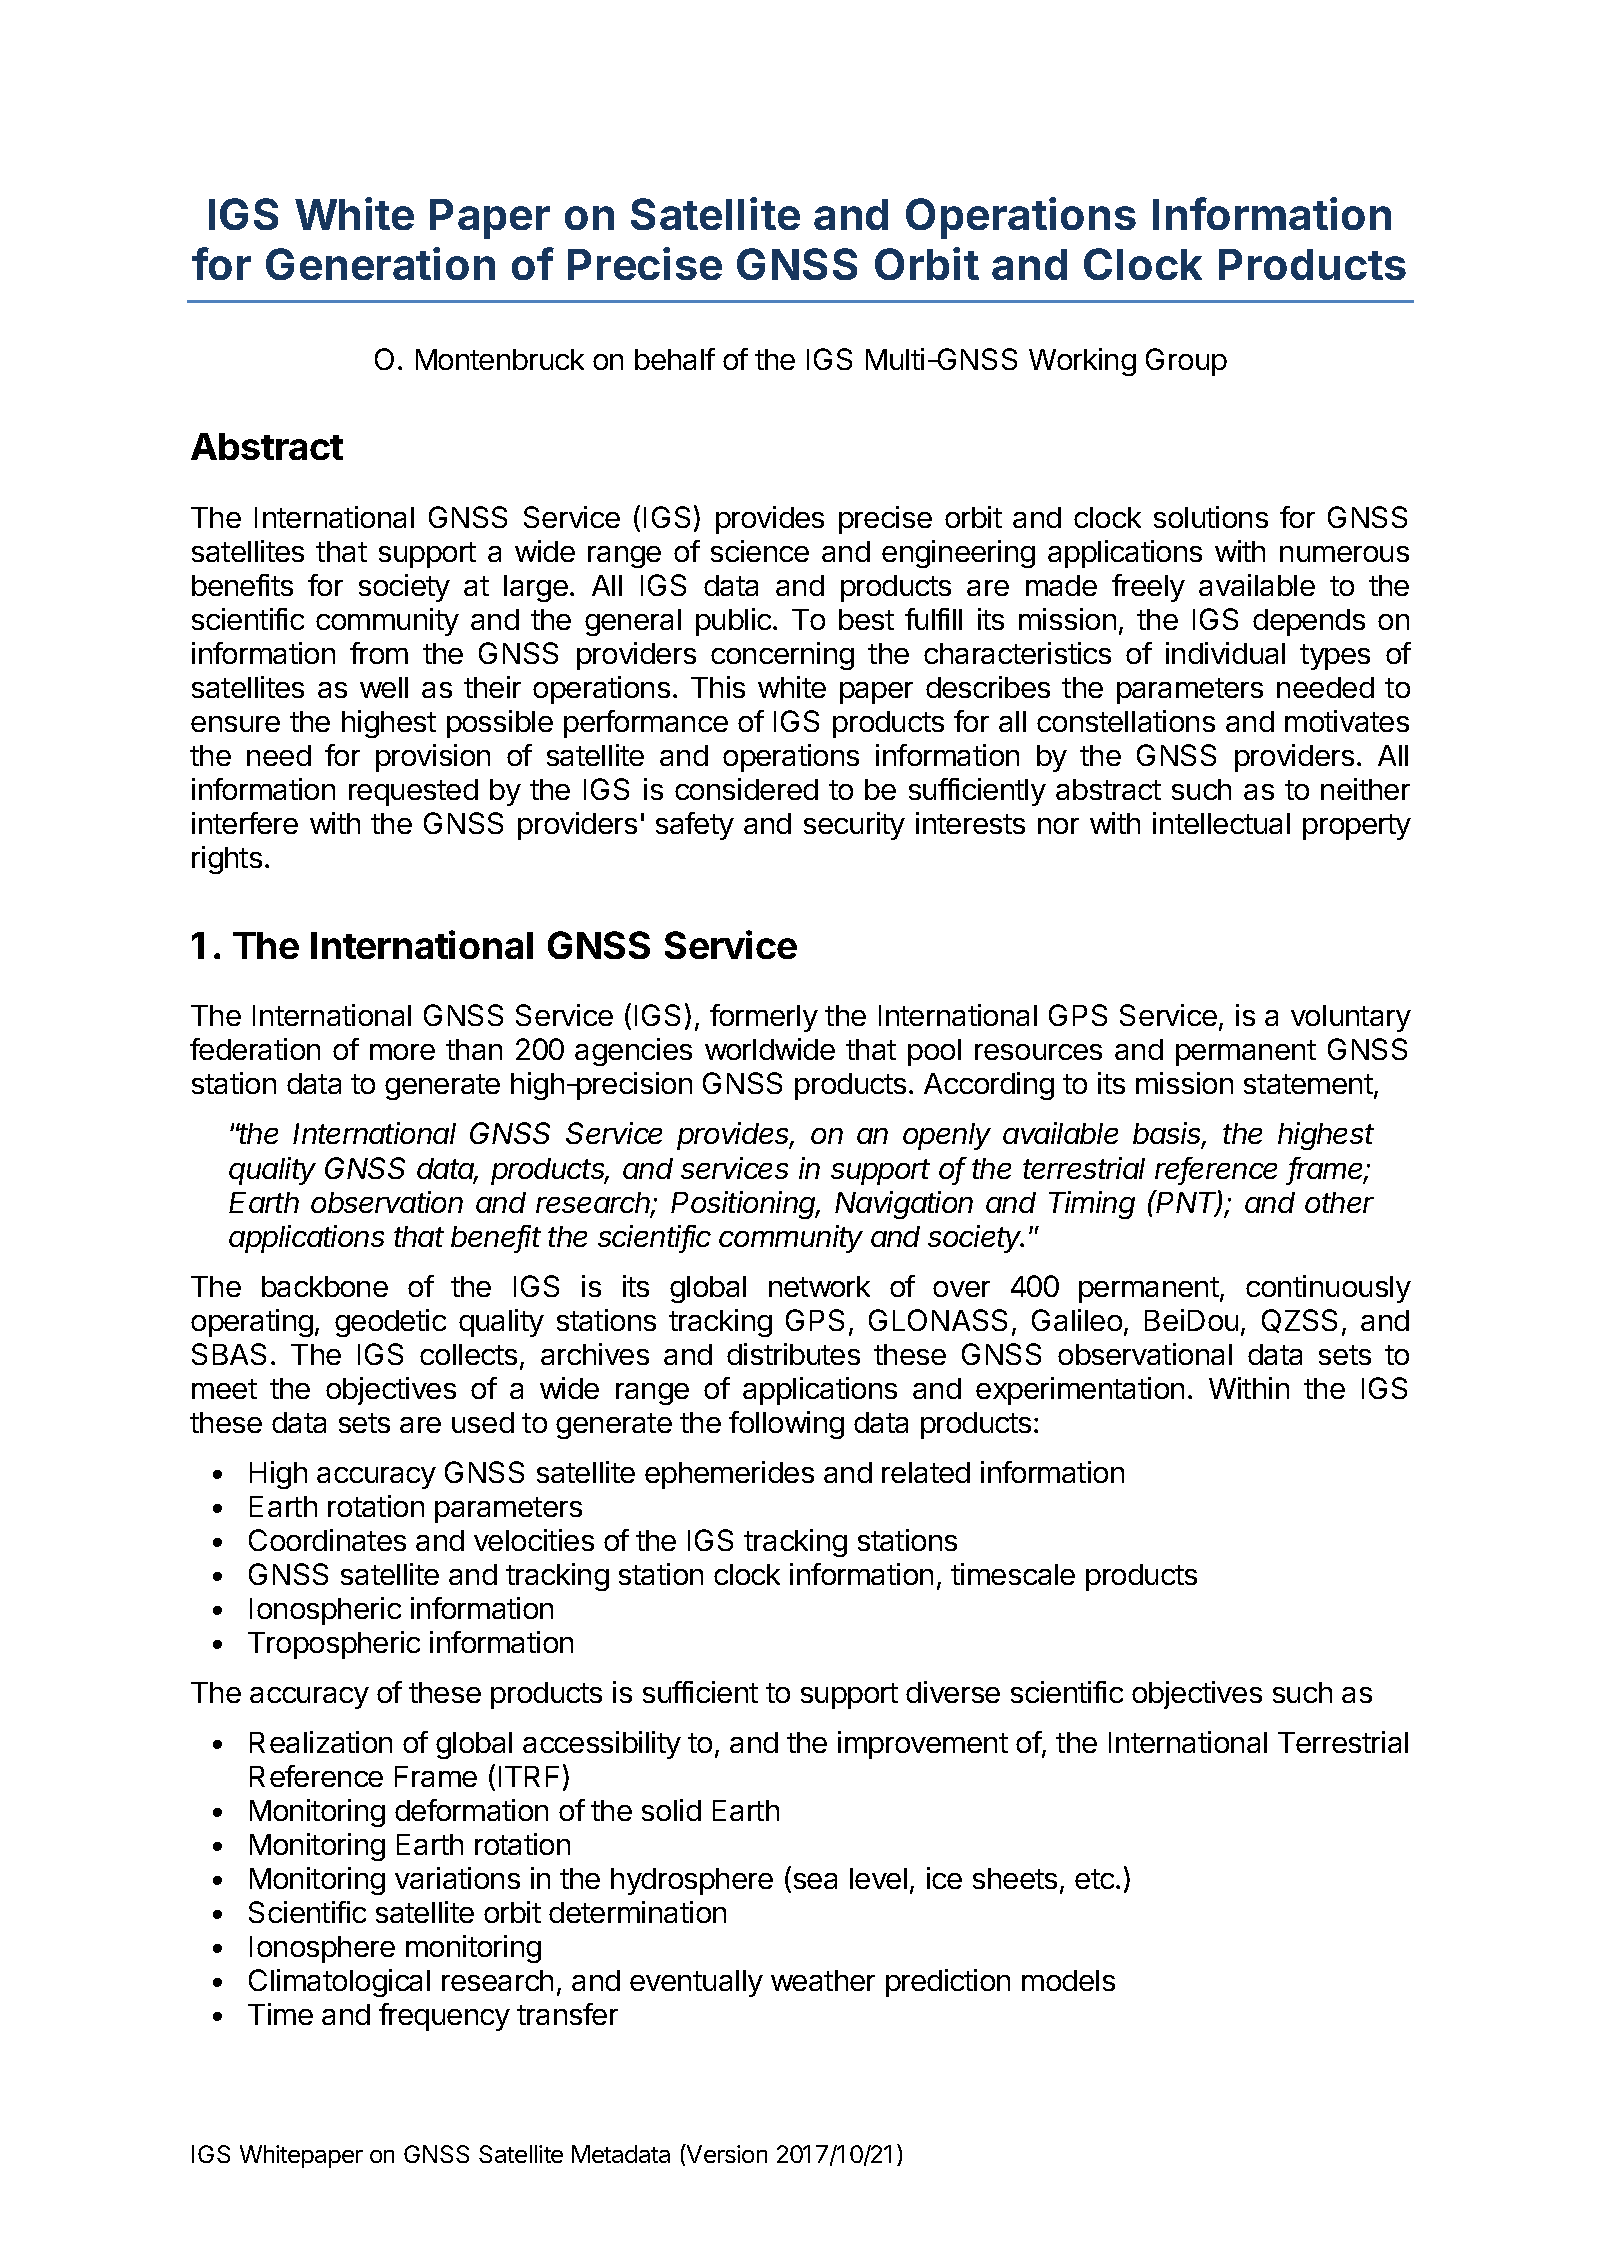 The width and height of the screenshot is (1601, 2264). I want to click on Generation, so click(380, 263).
